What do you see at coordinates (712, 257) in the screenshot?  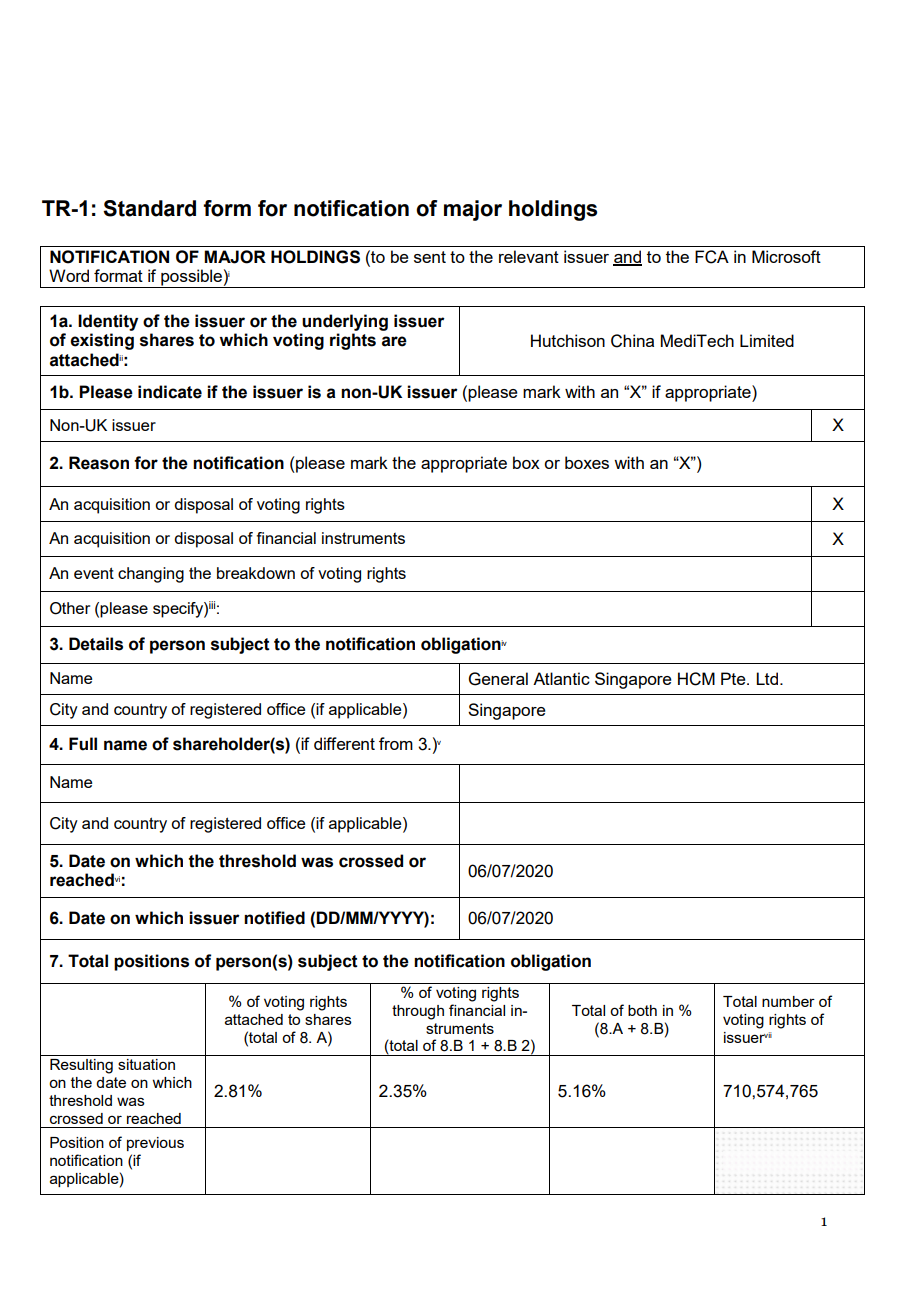 I see `FCA` at bounding box center [712, 257].
